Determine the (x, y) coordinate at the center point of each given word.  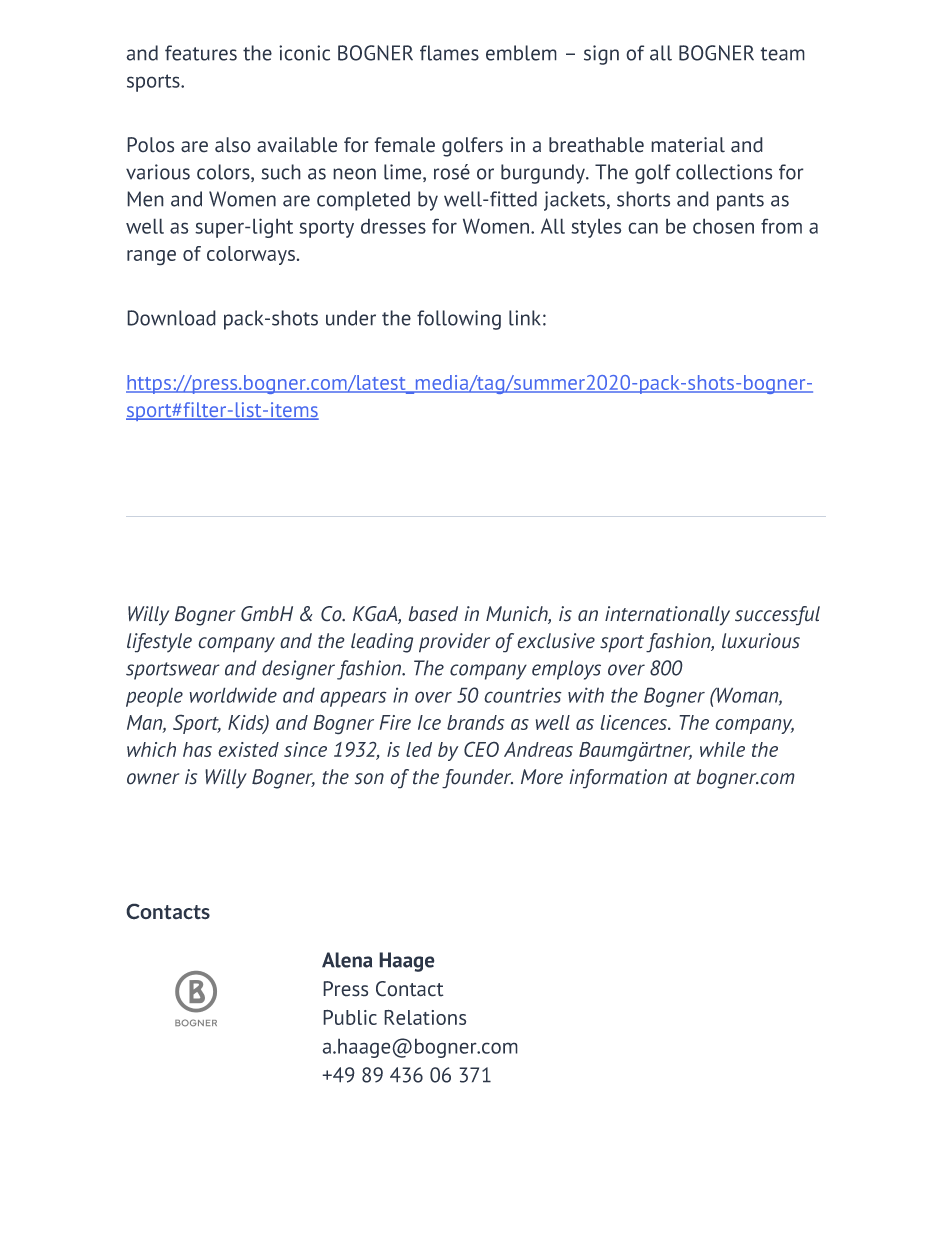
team (782, 54)
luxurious (761, 641)
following (459, 320)
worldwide (233, 695)
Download (171, 318)
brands (475, 722)
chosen (723, 226)
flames (449, 53)
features (201, 53)
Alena (347, 960)
